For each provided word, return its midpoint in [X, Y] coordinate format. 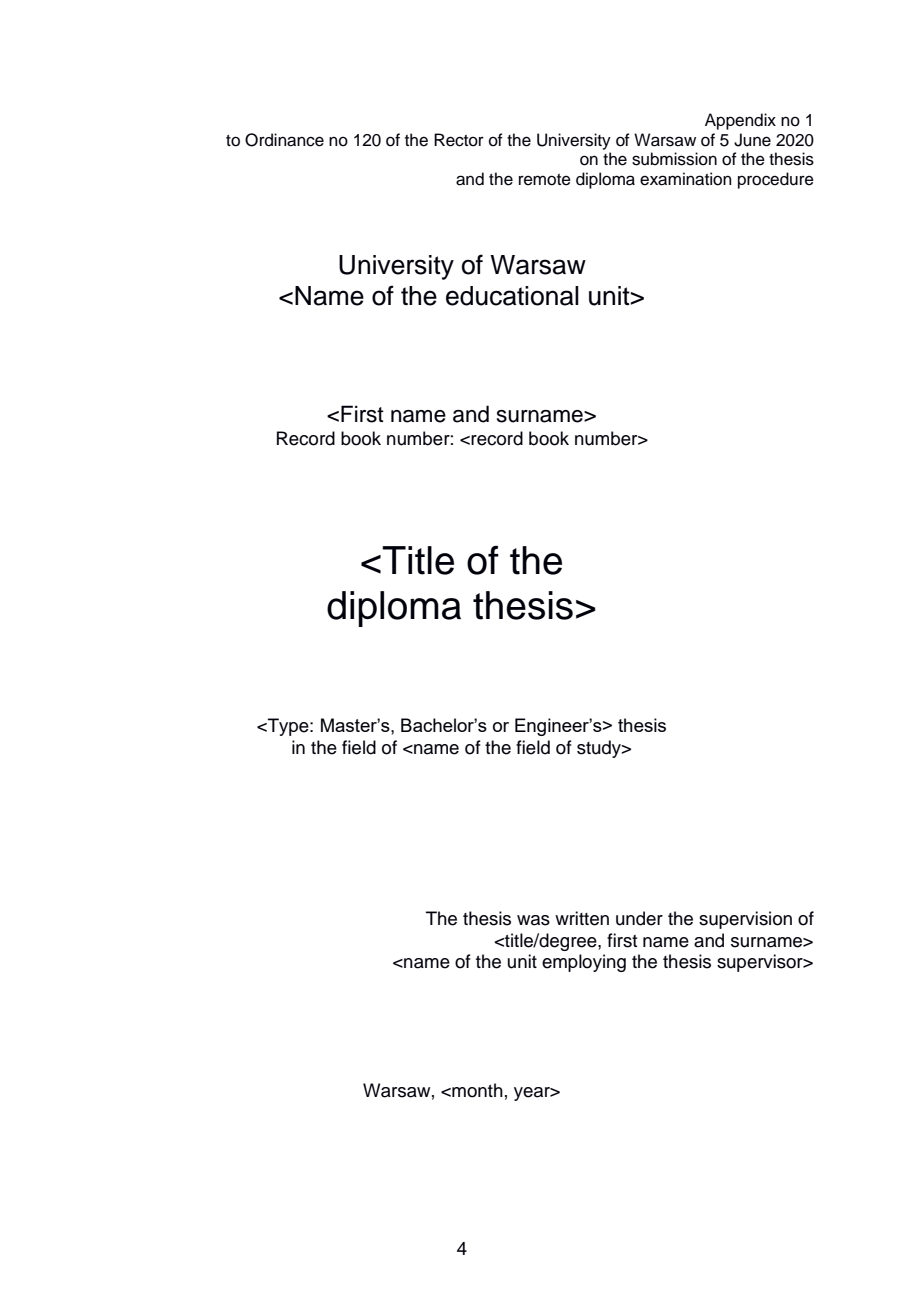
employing [584, 963]
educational [512, 296]
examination [686, 179]
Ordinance [284, 140]
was [533, 920]
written [582, 918]
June [752, 140]
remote [545, 180]
